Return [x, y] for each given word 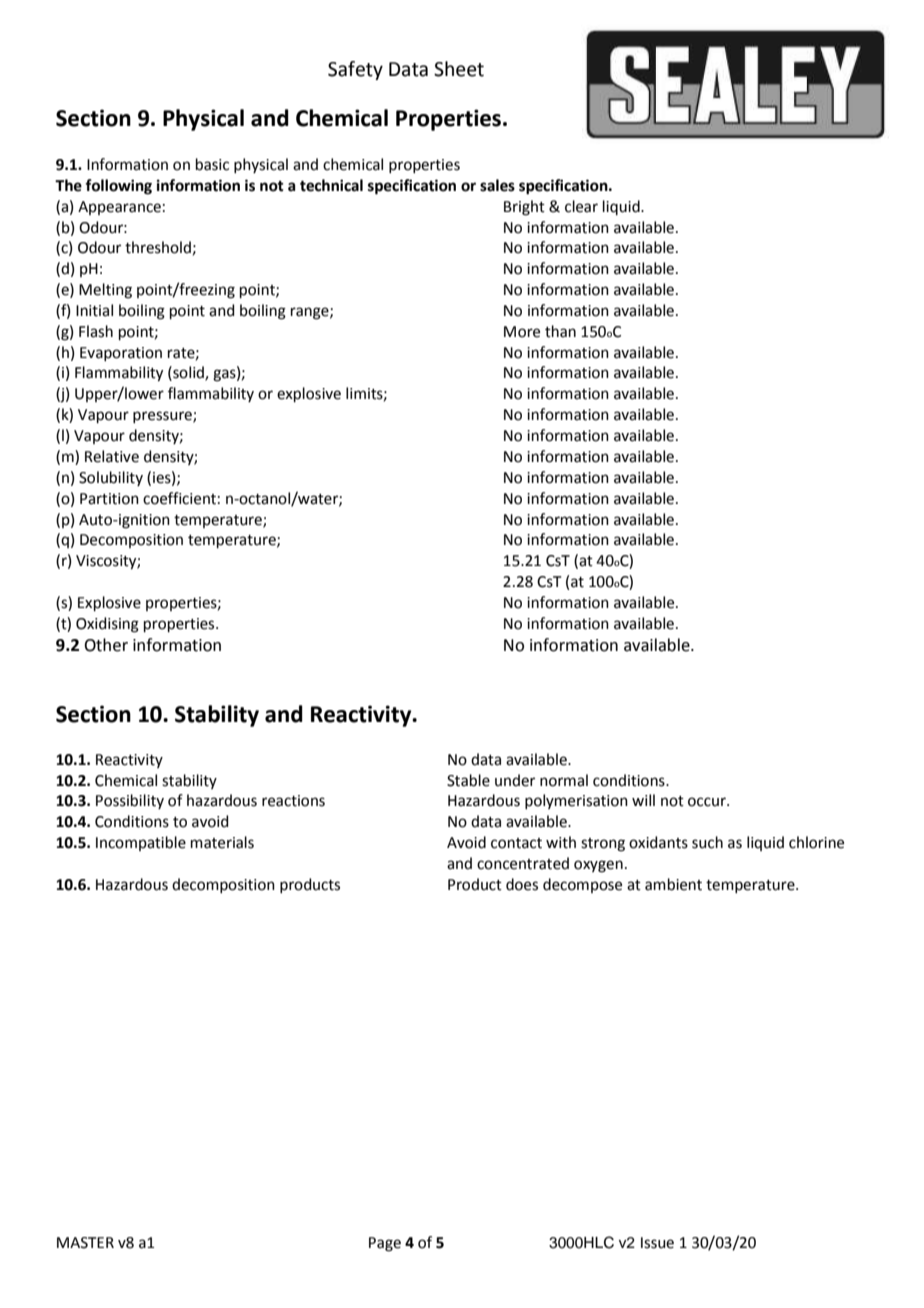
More [522, 332]
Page [385, 1244]
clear [581, 206]
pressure [163, 417]
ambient [673, 884]
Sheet [459, 69]
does [522, 884]
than [560, 331]
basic [212, 164]
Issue [657, 1243]
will [643, 800]
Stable [468, 780]
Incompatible [141, 843]
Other [106, 645]
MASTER [85, 1243]
